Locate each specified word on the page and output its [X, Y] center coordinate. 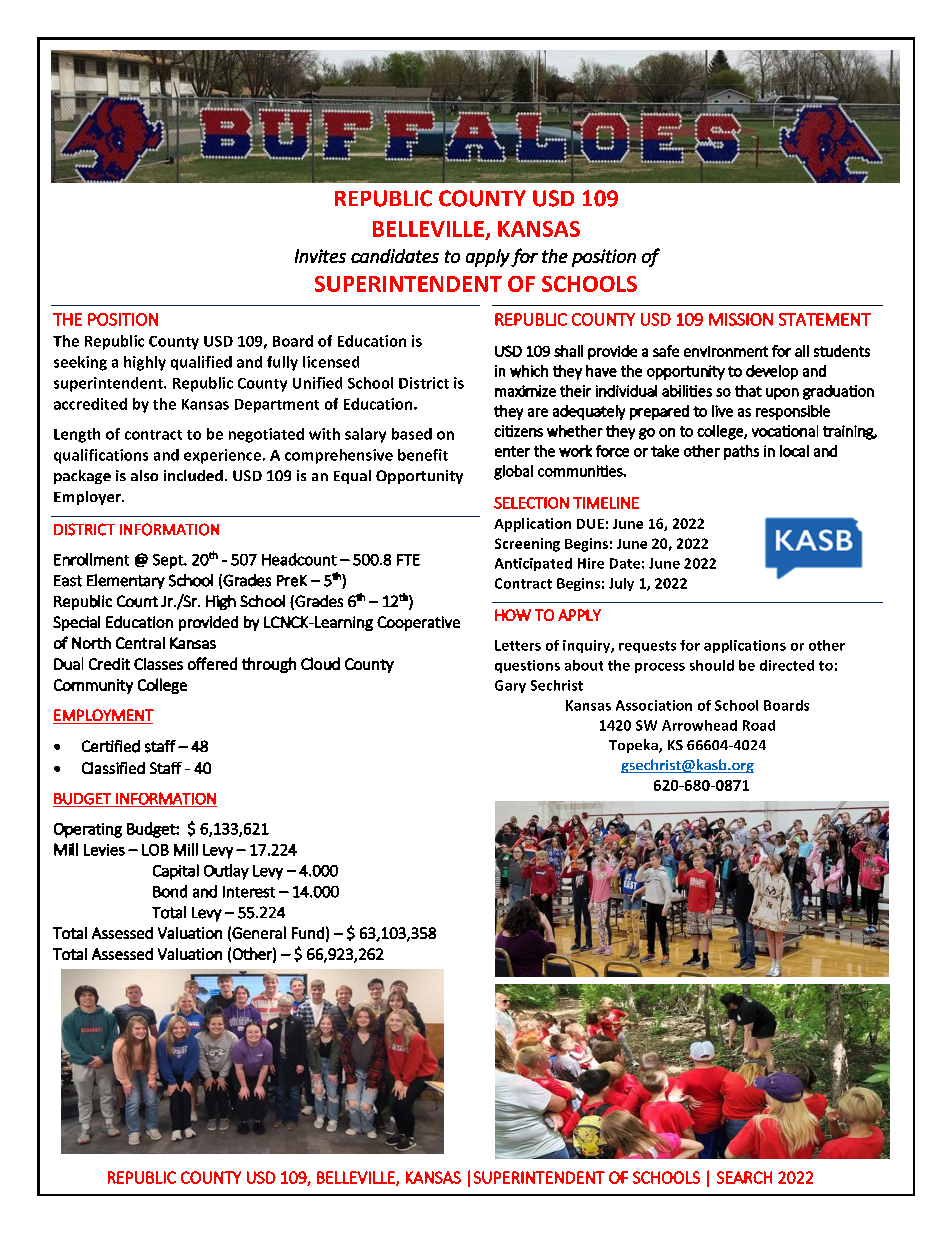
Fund [308, 933]
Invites [320, 256]
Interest [249, 892]
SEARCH [744, 1177]
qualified [201, 363]
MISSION [741, 319]
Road [759, 725]
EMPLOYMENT [104, 715]
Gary [510, 686]
